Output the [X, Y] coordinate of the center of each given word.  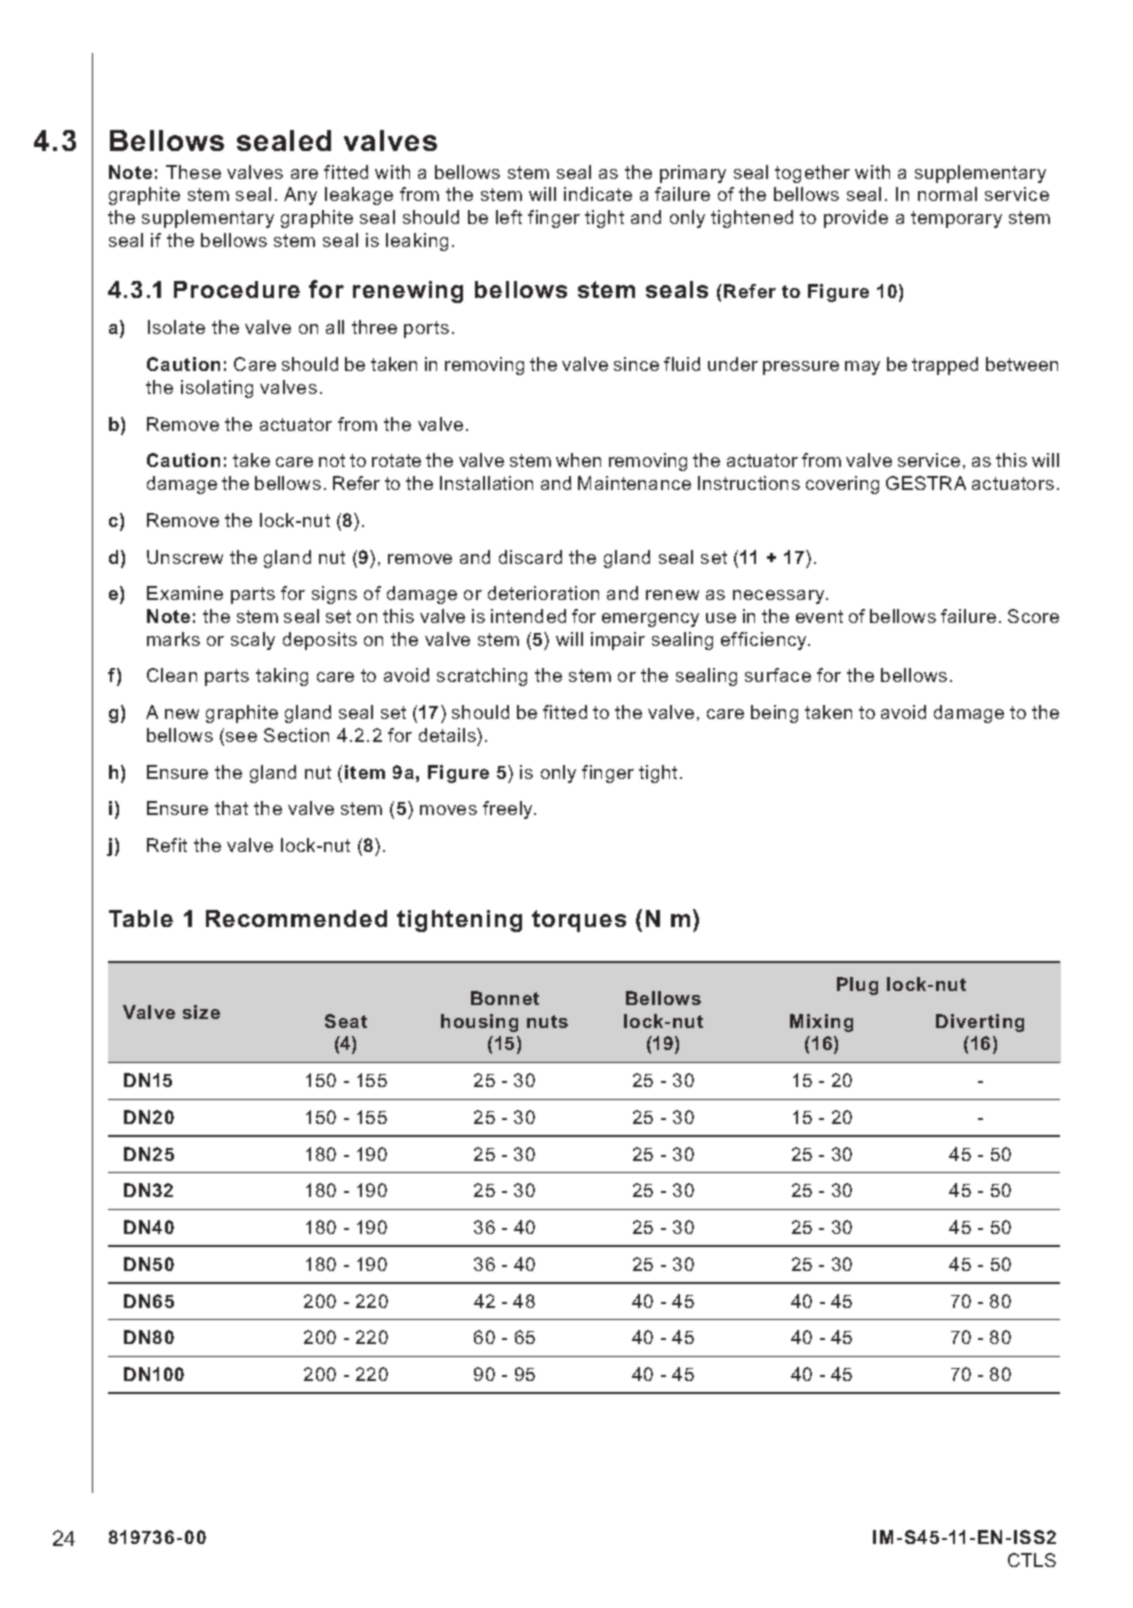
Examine [185, 593]
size [201, 1012]
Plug [857, 986]
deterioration [543, 593]
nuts [547, 1021]
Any [300, 196]
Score [1033, 616]
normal [947, 194]
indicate [598, 194]
